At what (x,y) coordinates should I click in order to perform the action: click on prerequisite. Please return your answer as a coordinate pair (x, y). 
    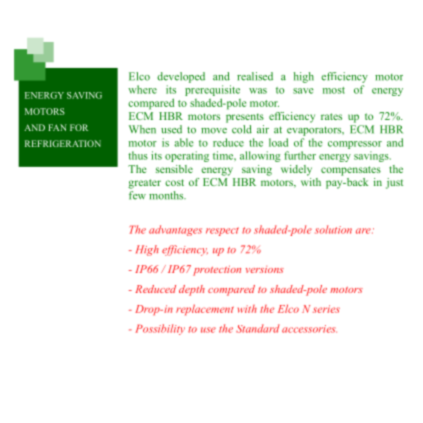
    Looking at the image, I should click on (212, 92).
